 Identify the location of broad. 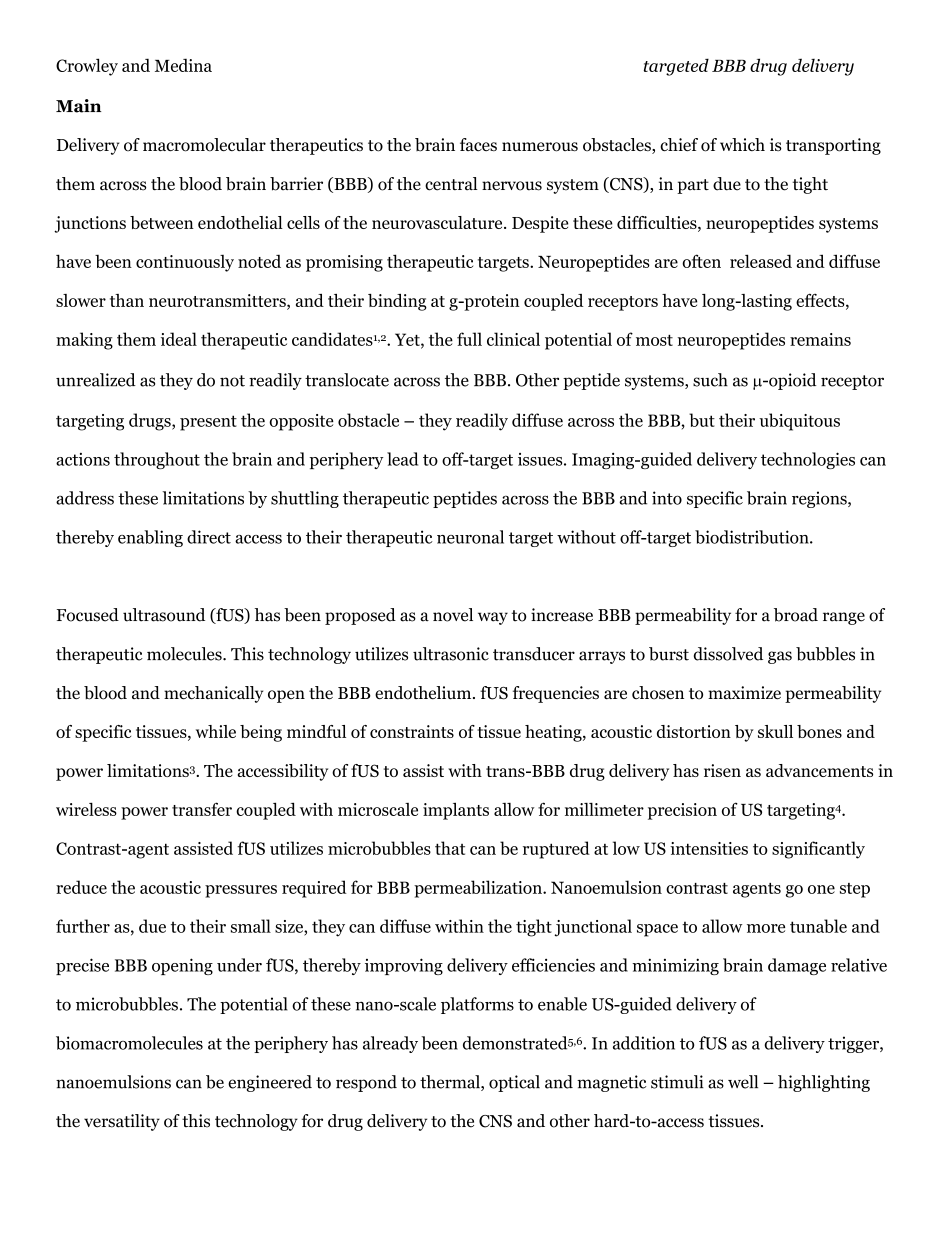
(796, 615).
